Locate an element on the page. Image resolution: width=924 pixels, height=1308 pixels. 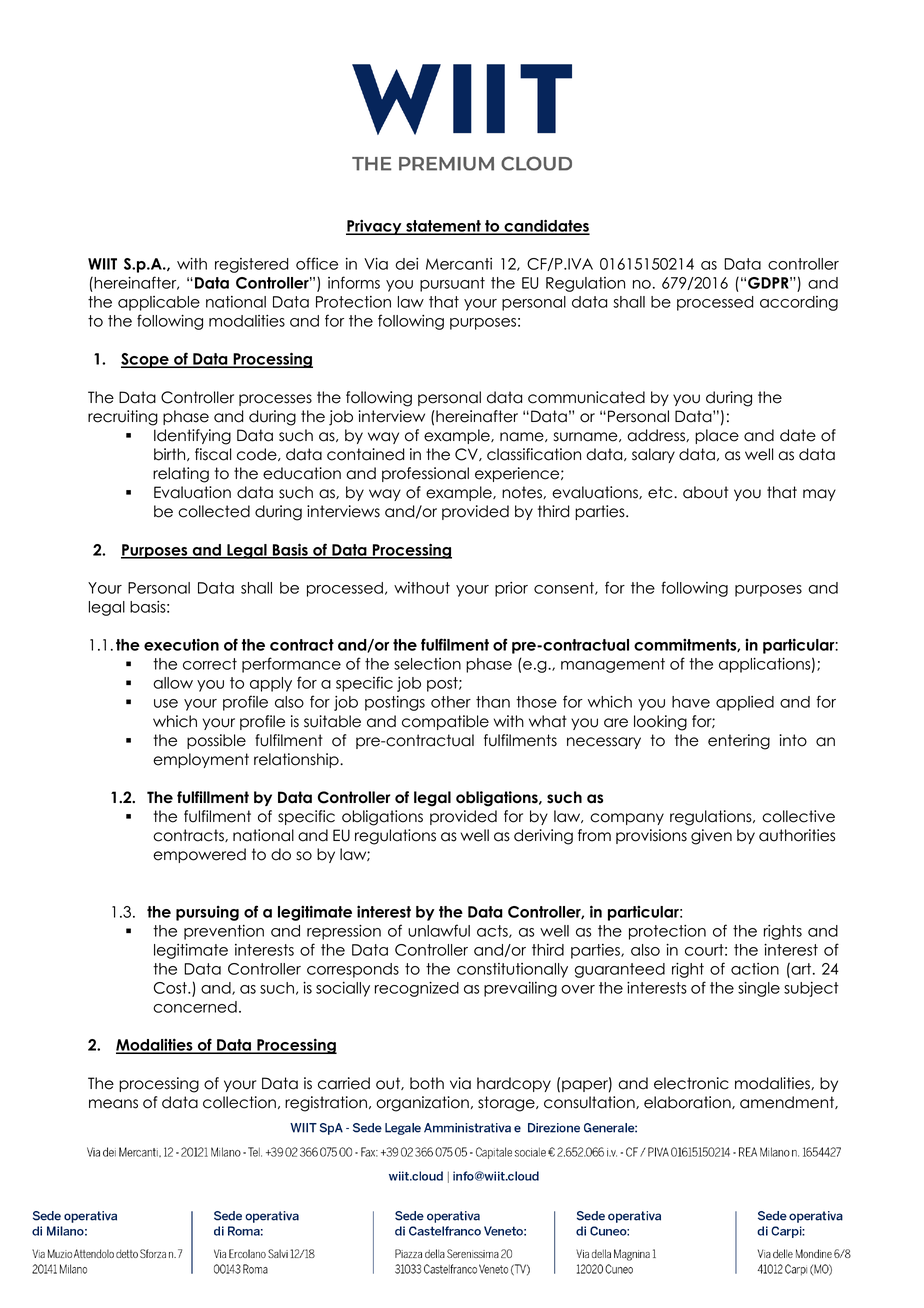
about is located at coordinates (705, 492).
